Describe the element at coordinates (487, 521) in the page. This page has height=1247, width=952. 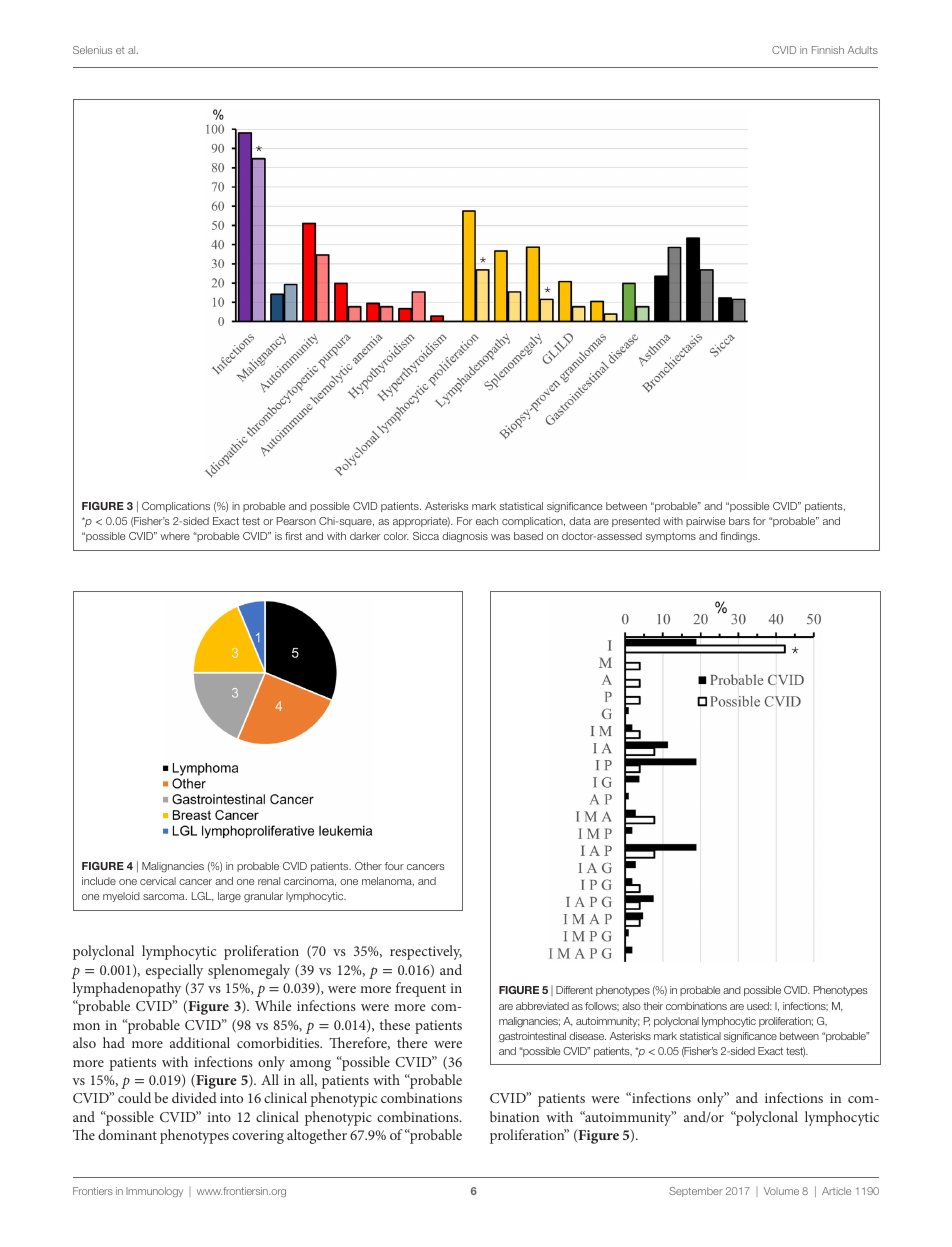
I see `each` at that location.
